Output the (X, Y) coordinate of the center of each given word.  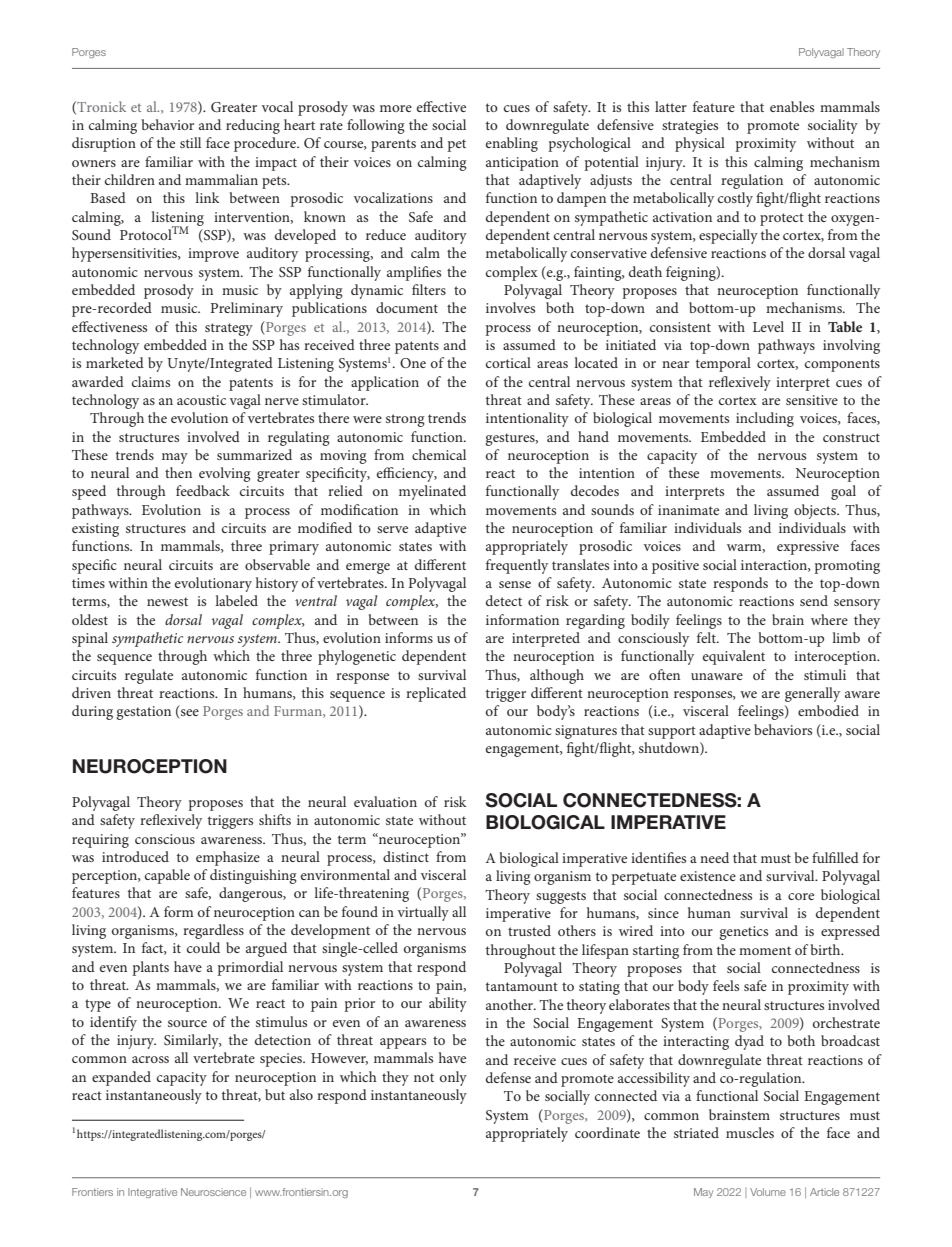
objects (816, 511)
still (190, 142)
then (178, 472)
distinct (406, 856)
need (714, 857)
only (453, 1078)
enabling (512, 144)
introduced (135, 856)
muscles (750, 1132)
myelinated (432, 492)
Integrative (152, 1193)
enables (792, 106)
